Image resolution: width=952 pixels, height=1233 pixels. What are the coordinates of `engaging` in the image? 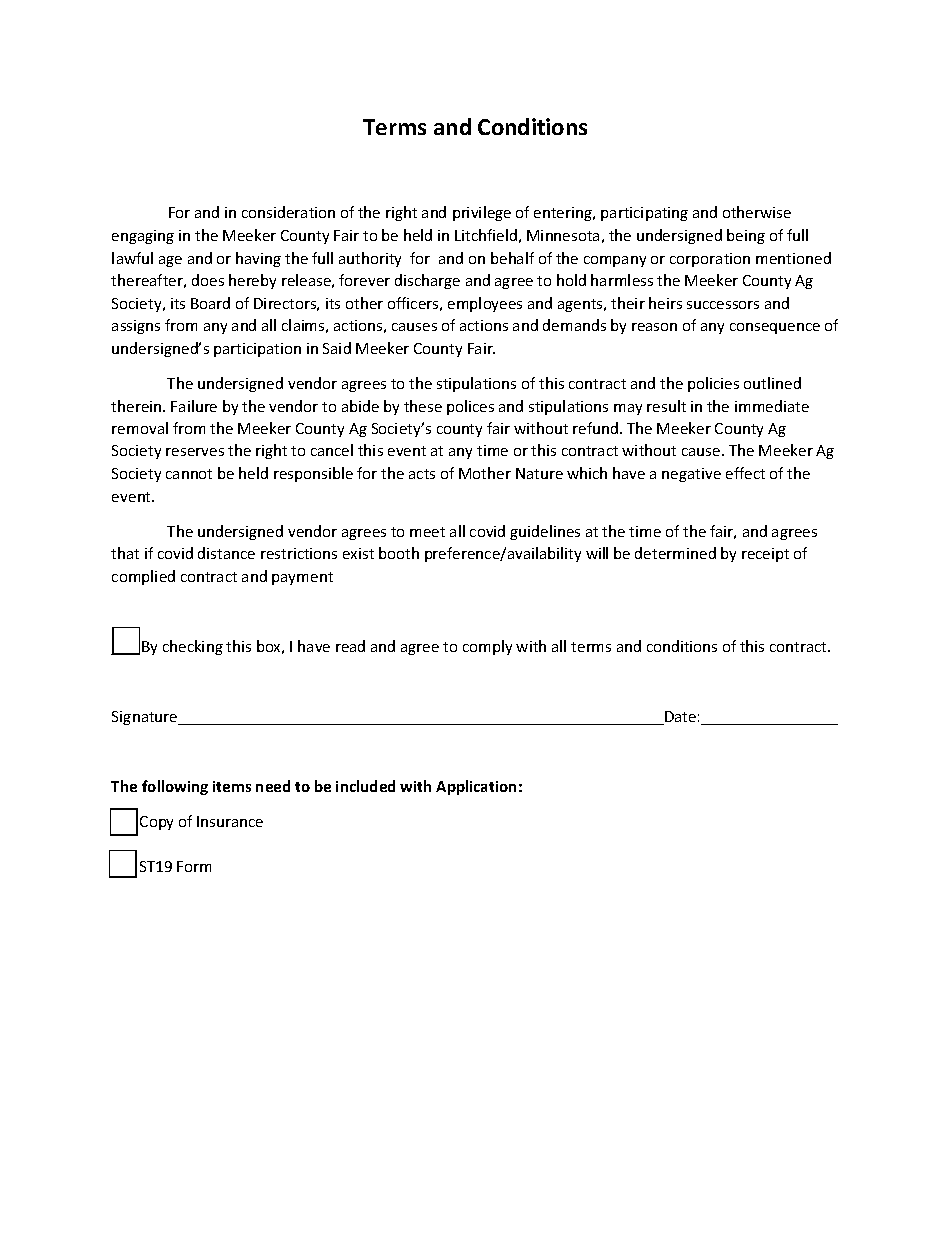 It's located at (143, 237).
